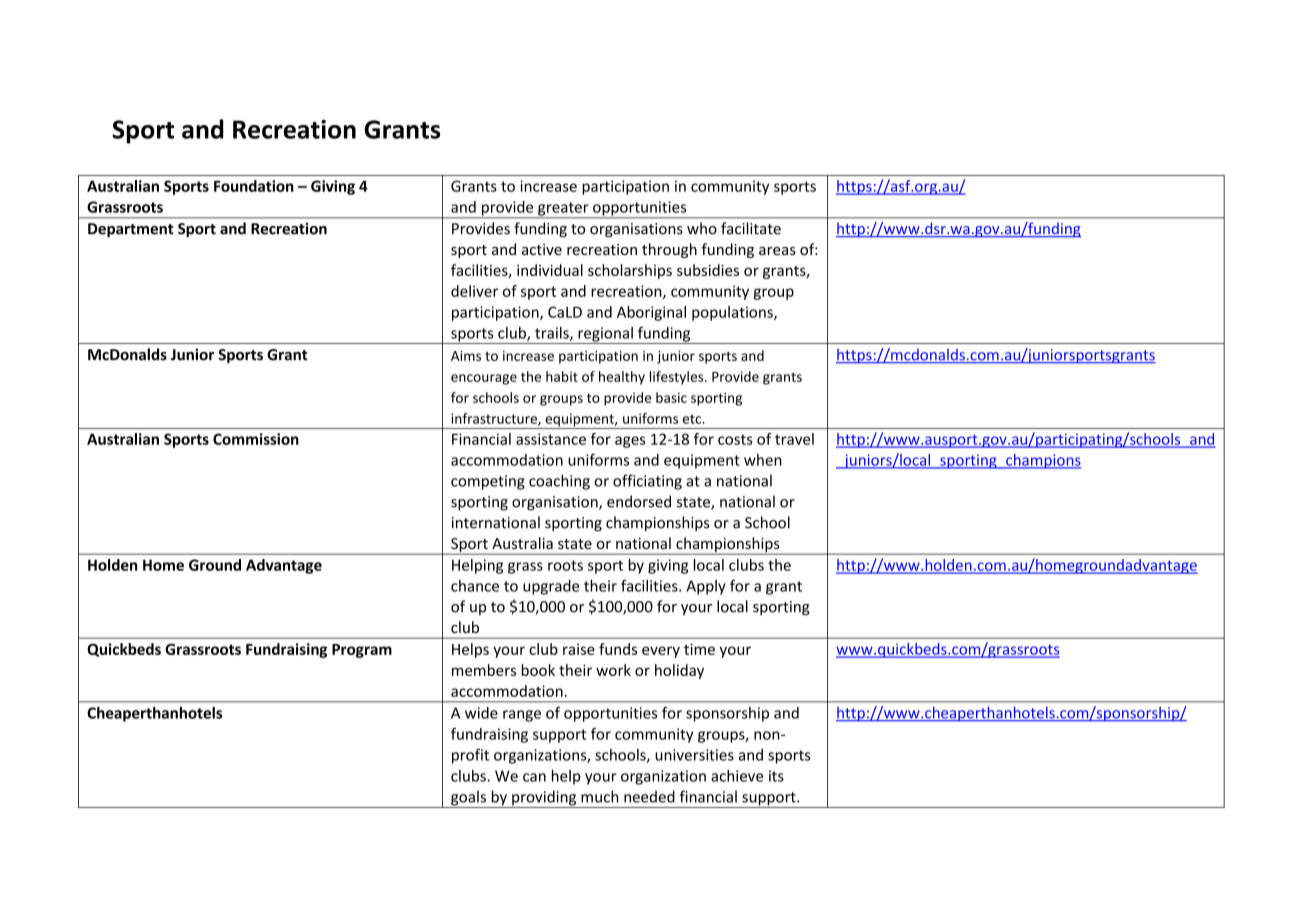 The image size is (1308, 924). What do you see at coordinates (362, 651) in the page?
I see `Program` at bounding box center [362, 651].
